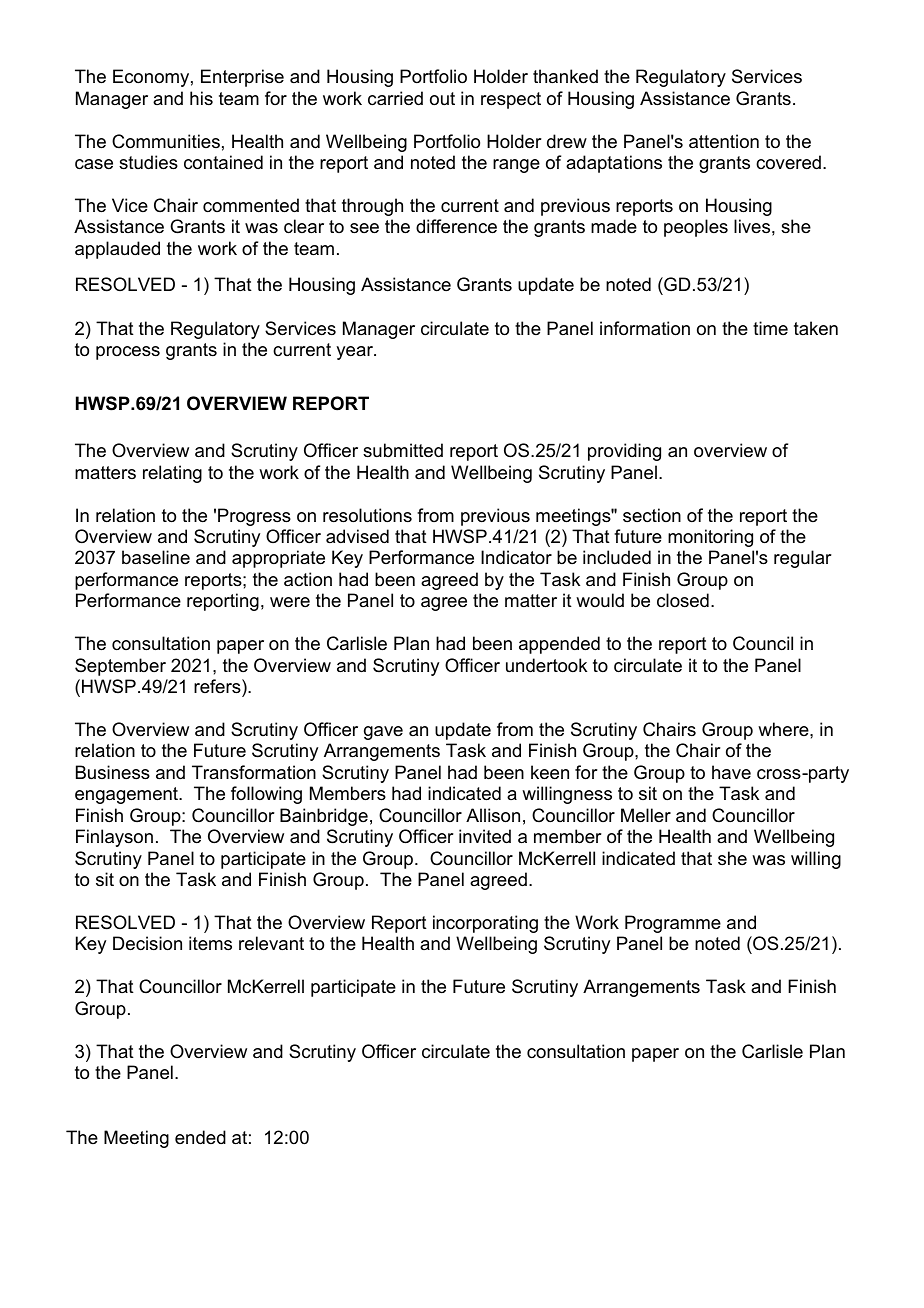  Describe the element at coordinates (442, 98) in the document. I see `out` at that location.
